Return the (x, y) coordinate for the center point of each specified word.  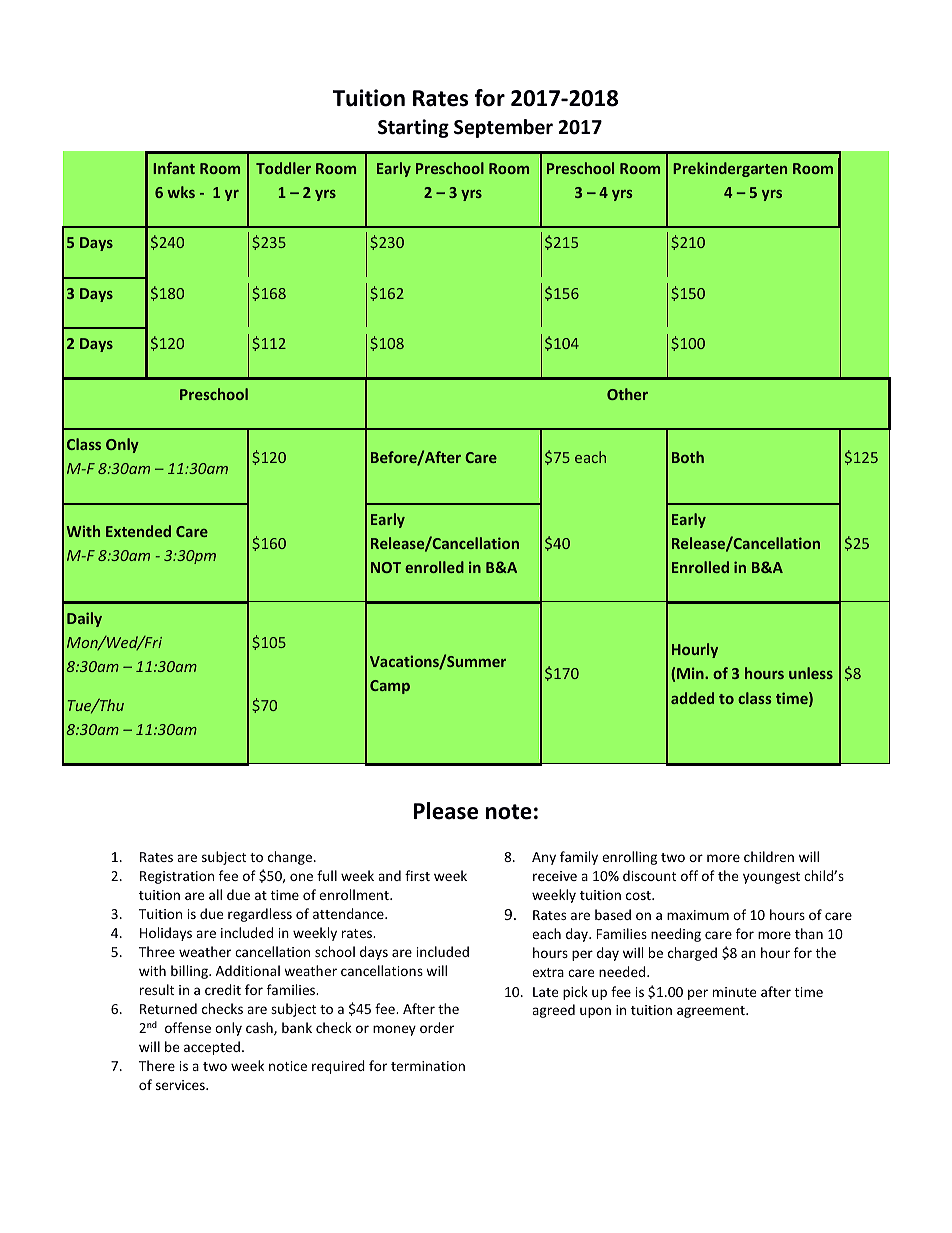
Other (627, 394)
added (692, 698)
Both (688, 457)
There (157, 1065)
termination (428, 1066)
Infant (174, 168)
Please (446, 811)
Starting (413, 128)
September (503, 128)
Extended (138, 531)
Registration (177, 877)
